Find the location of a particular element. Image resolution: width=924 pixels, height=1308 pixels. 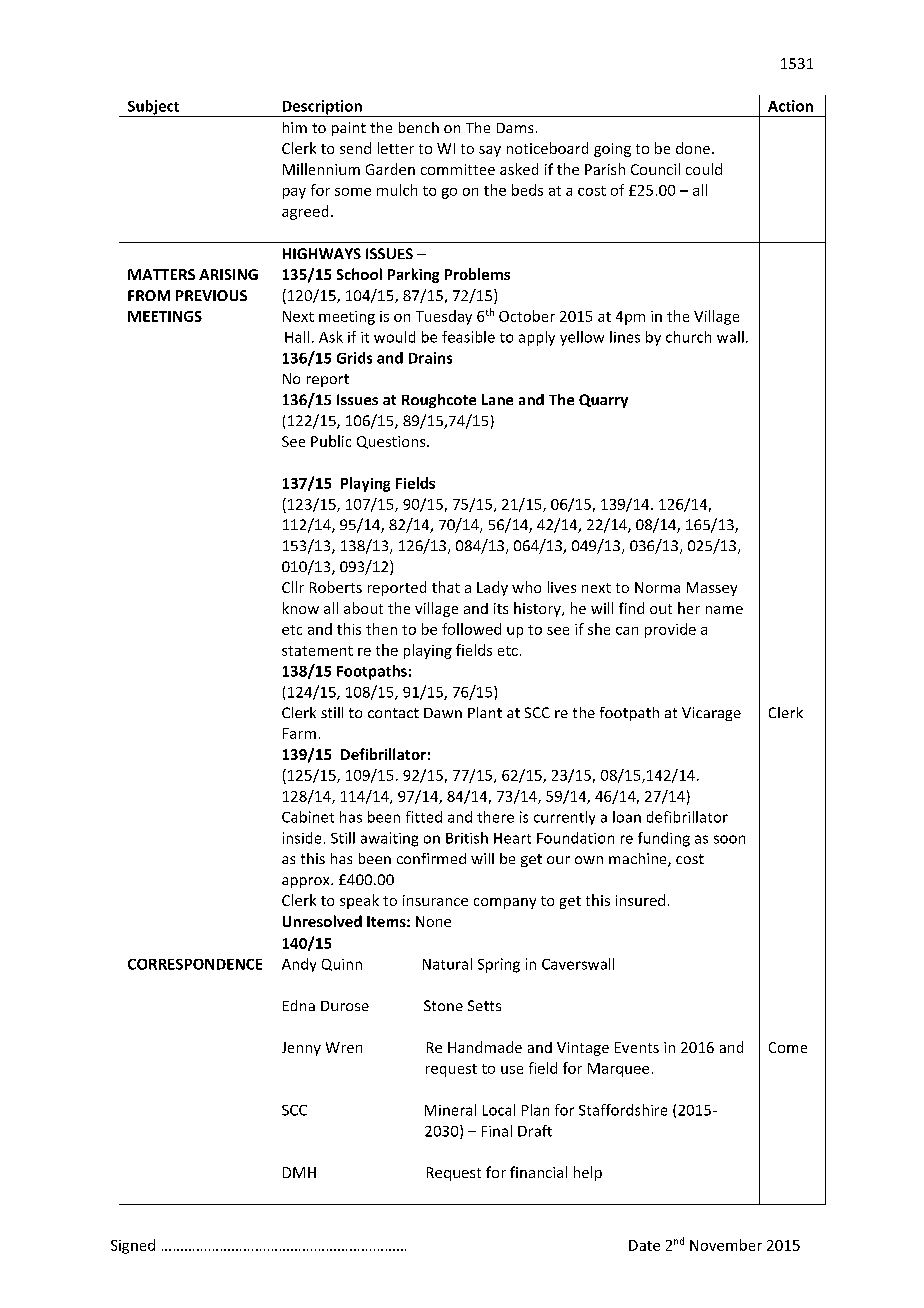

provide is located at coordinates (670, 630).
